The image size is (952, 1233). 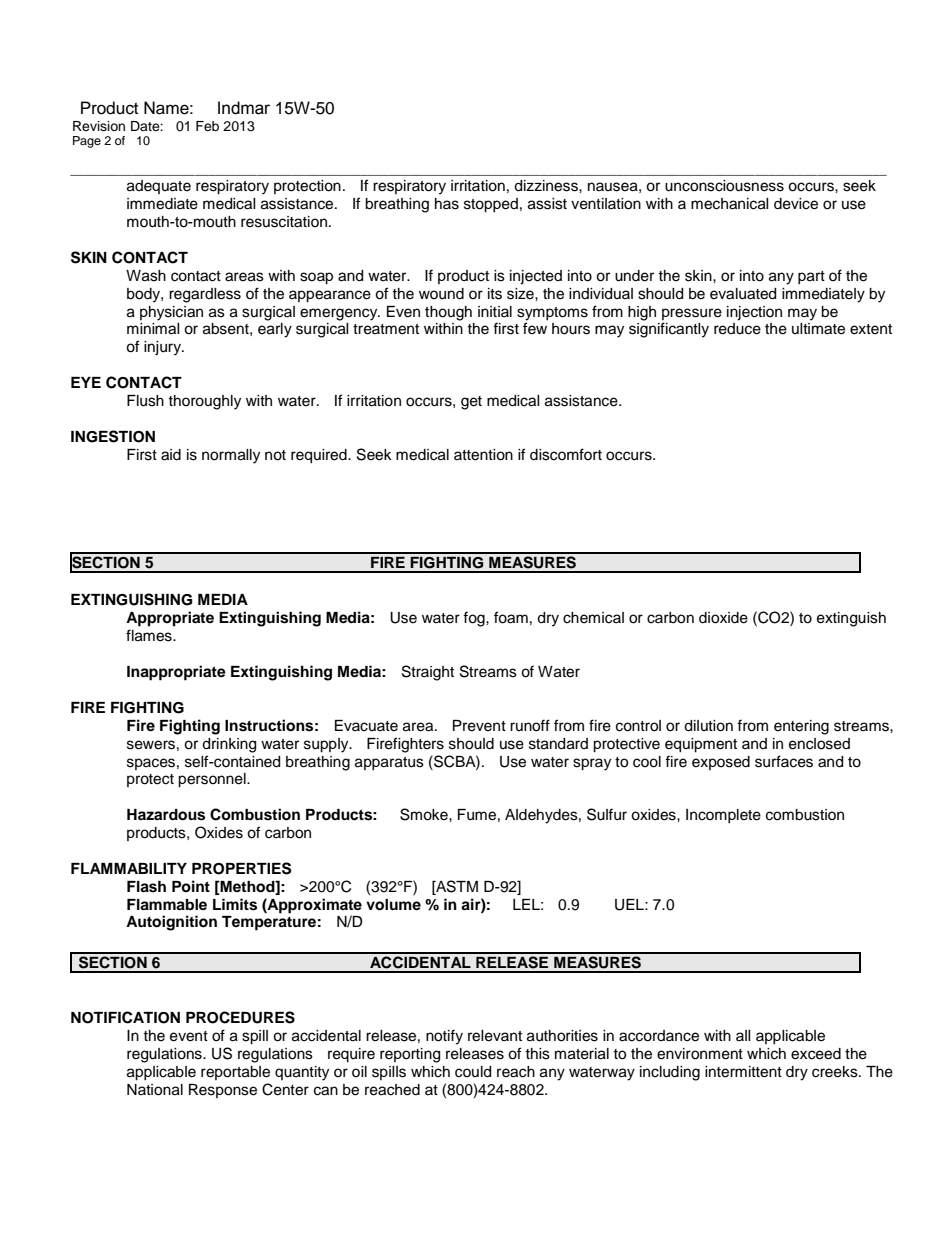 I want to click on discomfort, so click(x=566, y=454).
